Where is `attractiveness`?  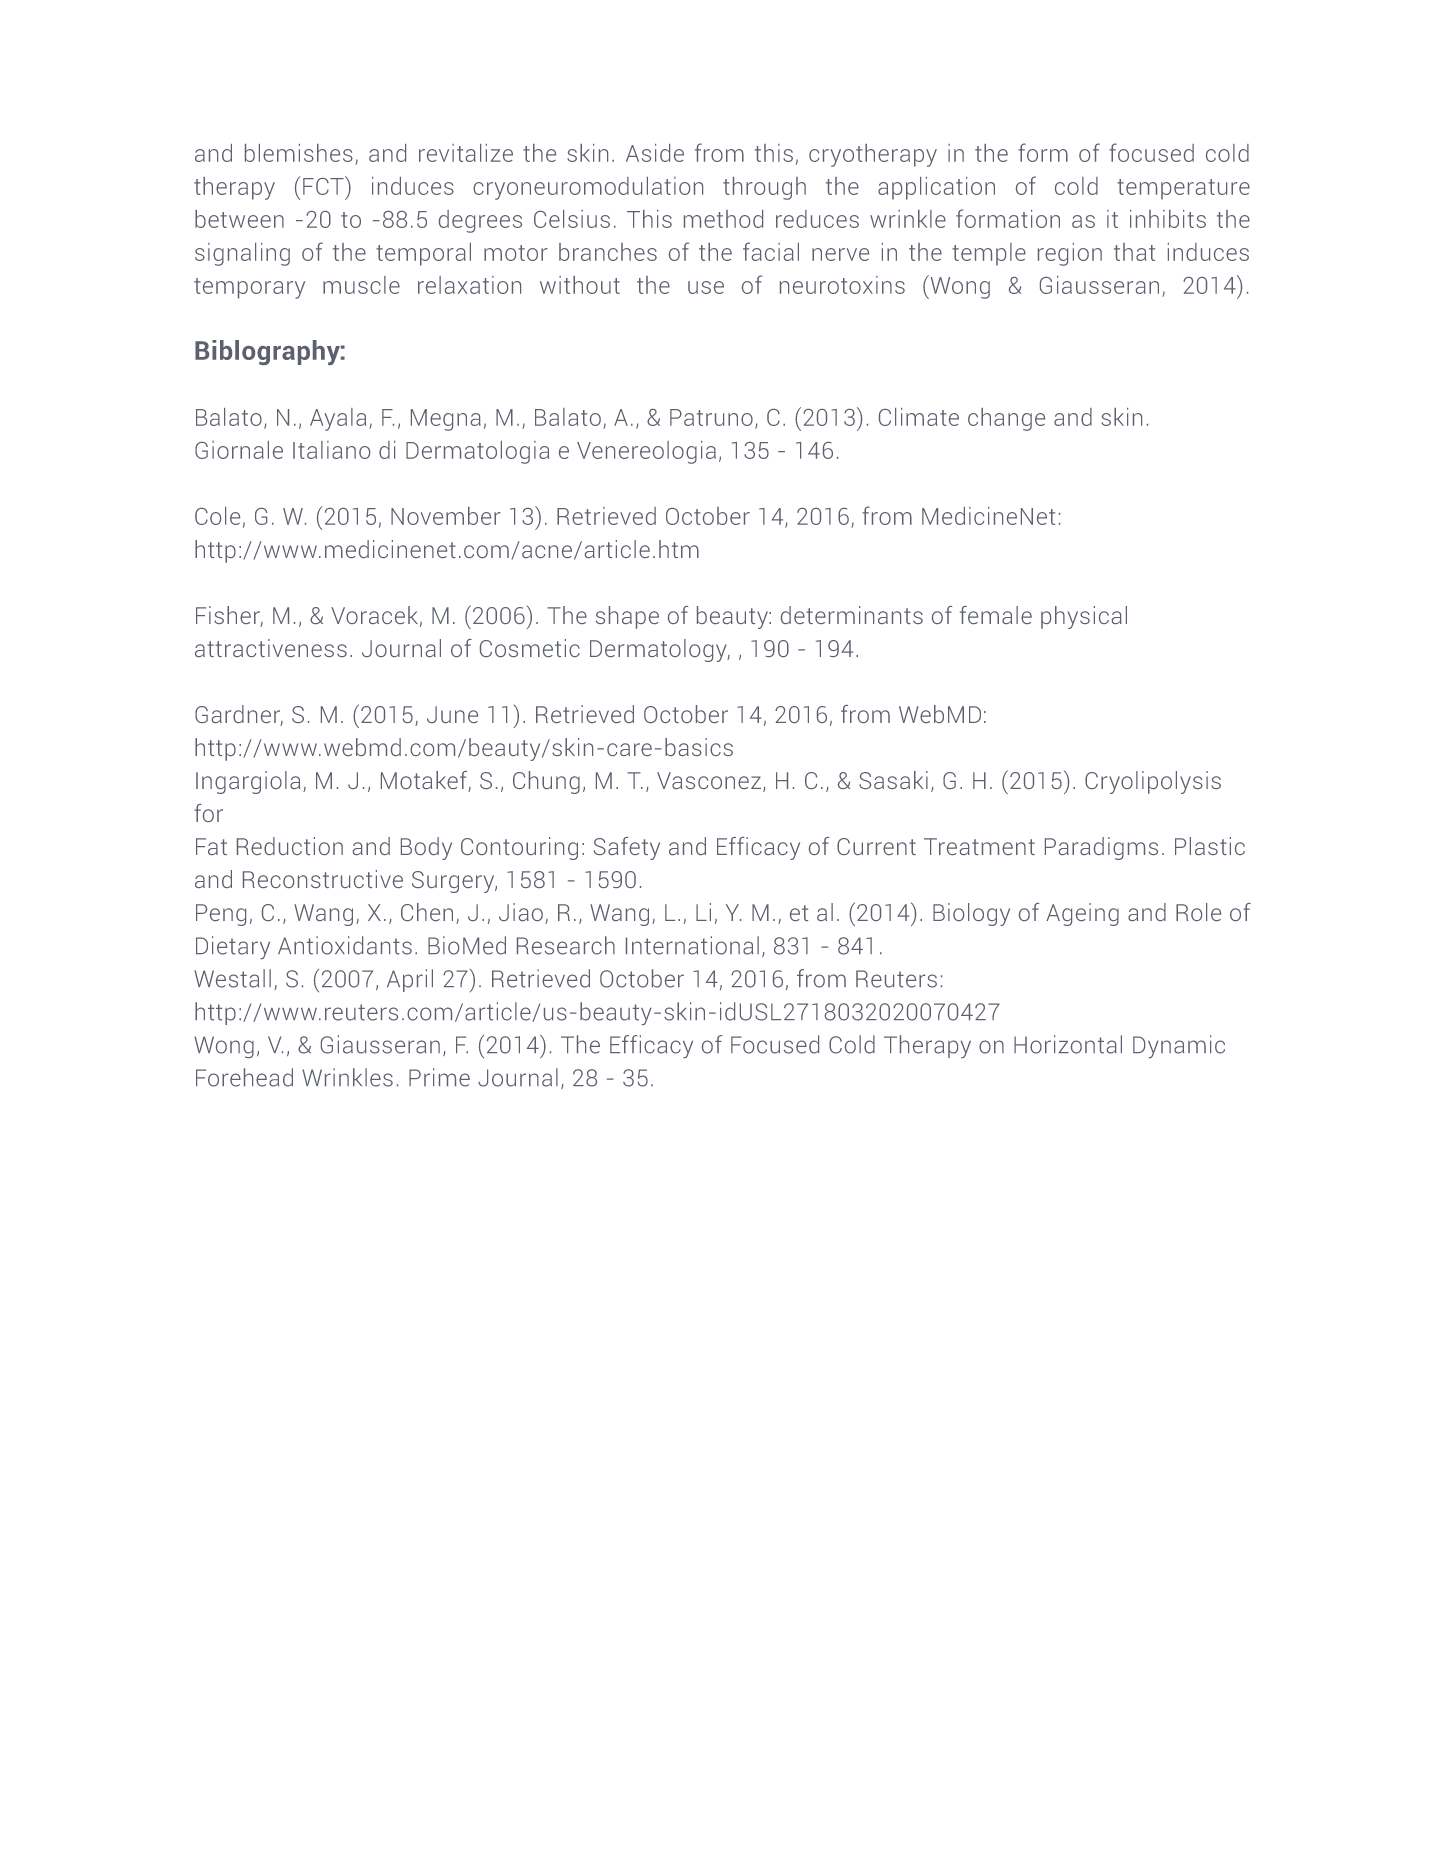
attractiveness is located at coordinates (271, 648).
